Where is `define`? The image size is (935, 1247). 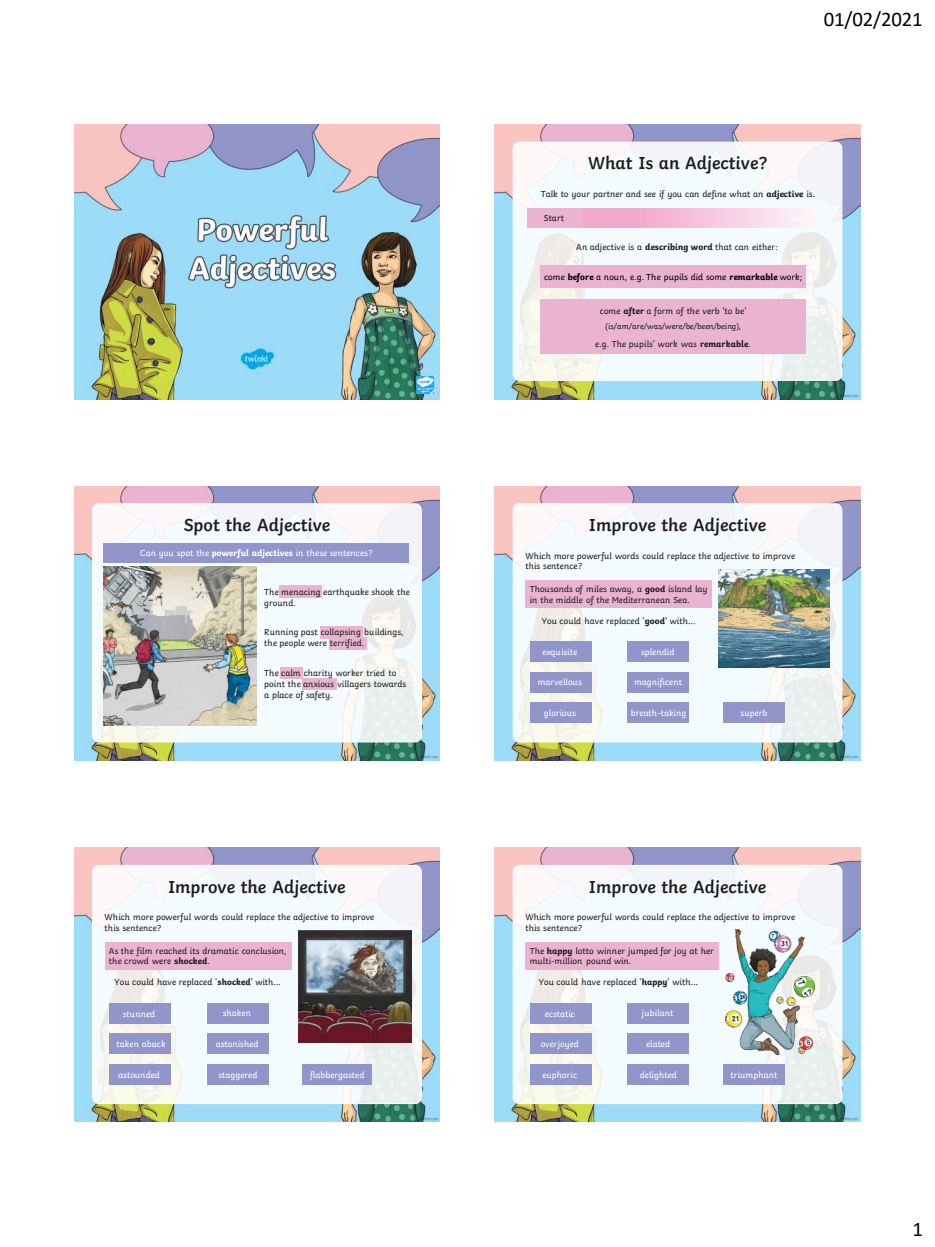 define is located at coordinates (714, 194).
